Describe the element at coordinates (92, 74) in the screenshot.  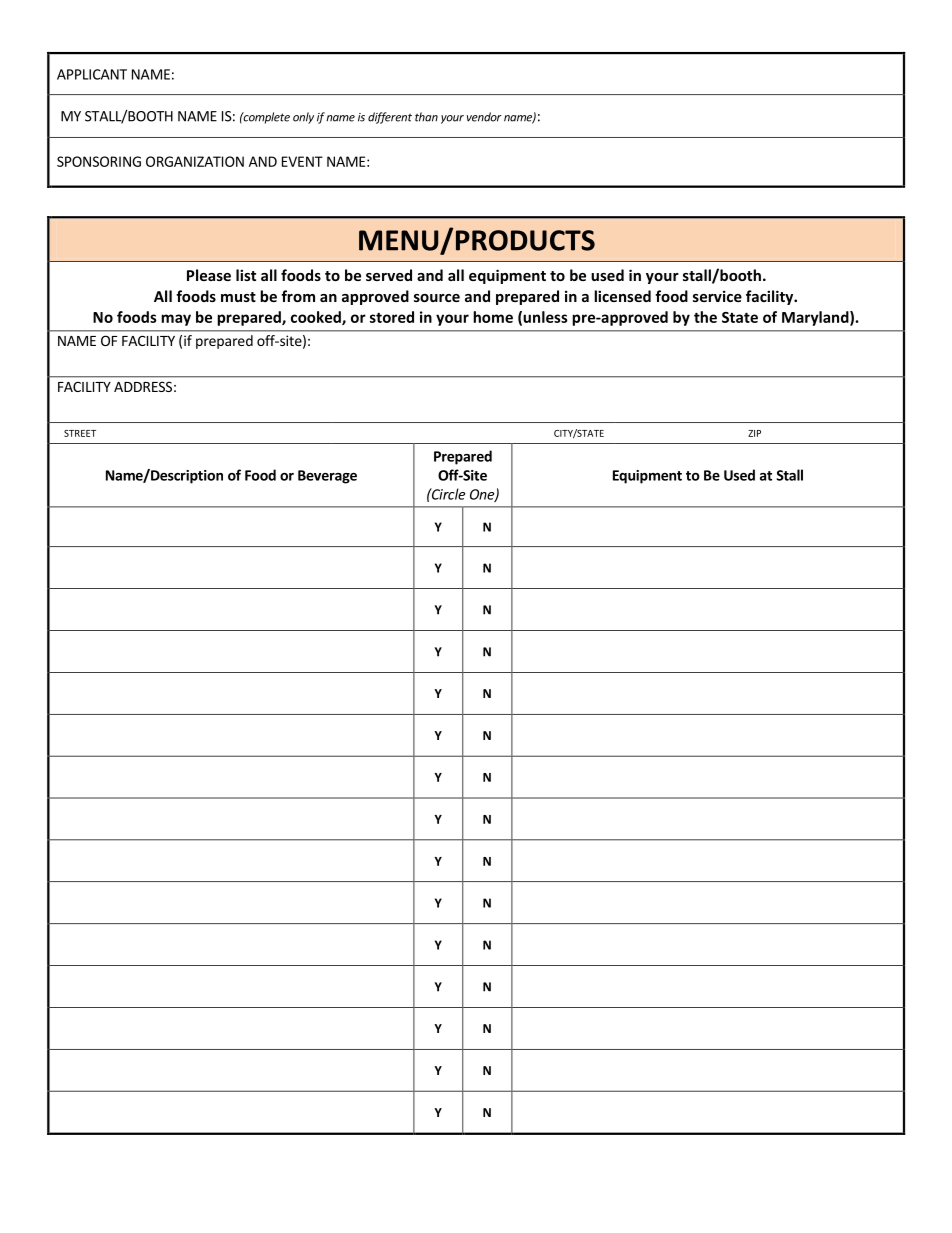
I see `APPLICANT` at that location.
